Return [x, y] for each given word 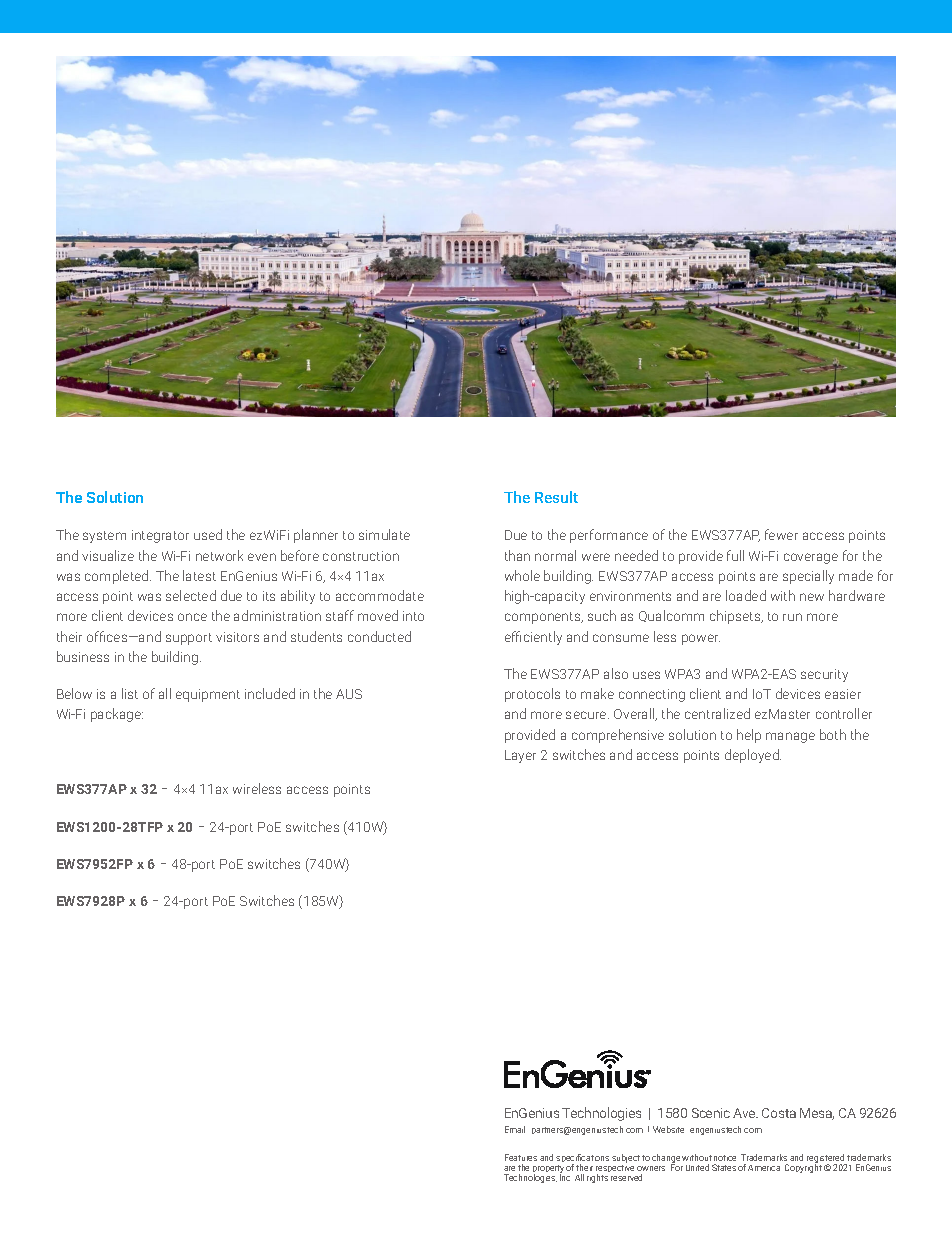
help [749, 736]
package [117, 715]
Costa [779, 1113]
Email [515, 1129]
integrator [160, 536]
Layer [520, 756]
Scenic [711, 1113]
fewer [781, 534]
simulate [384, 534]
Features [521, 1157]
